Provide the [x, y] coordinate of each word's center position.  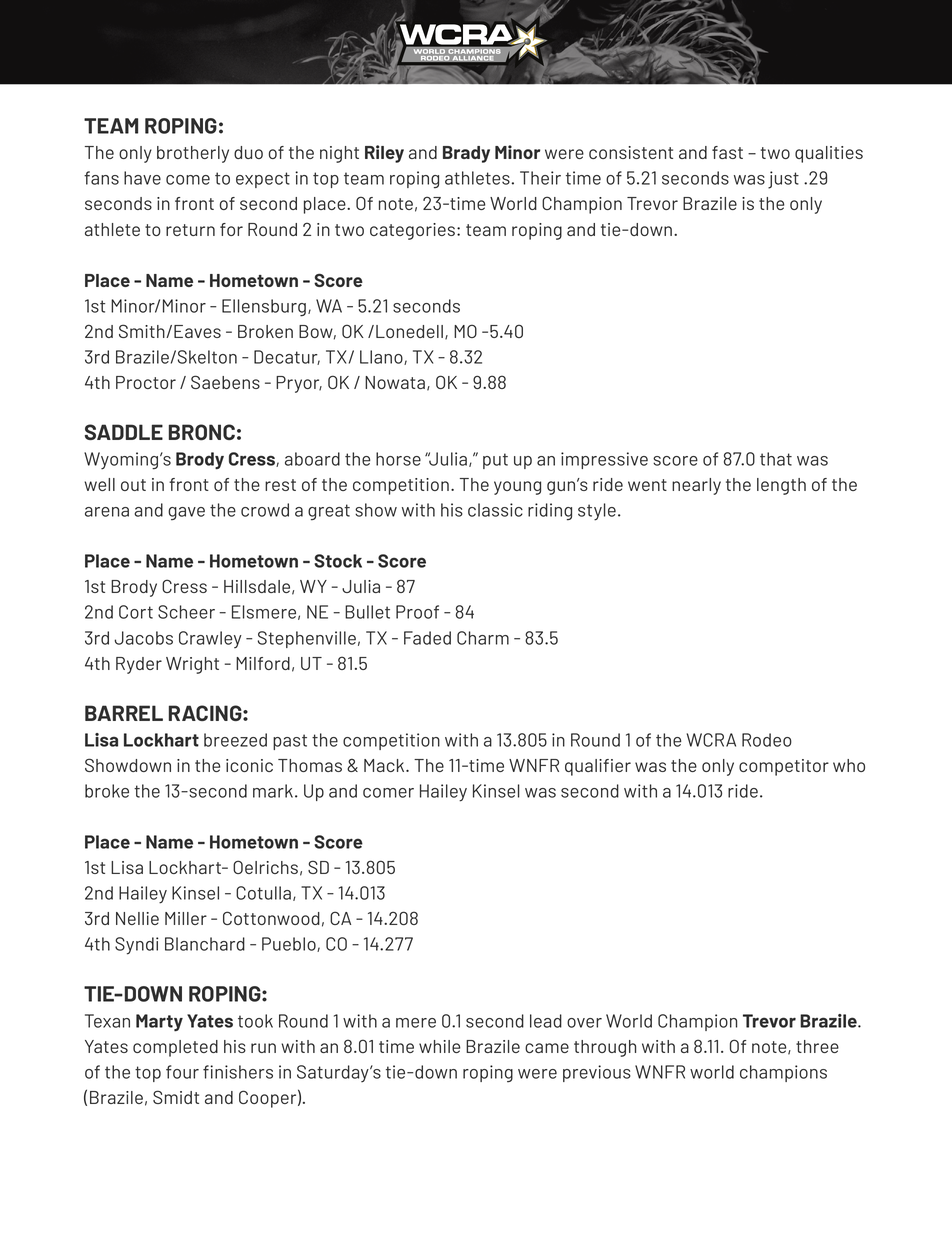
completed [175, 1048]
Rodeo [767, 740]
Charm [483, 638]
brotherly [193, 154]
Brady [466, 154]
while [439, 1046]
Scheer [186, 612]
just [783, 180]
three [817, 1046]
